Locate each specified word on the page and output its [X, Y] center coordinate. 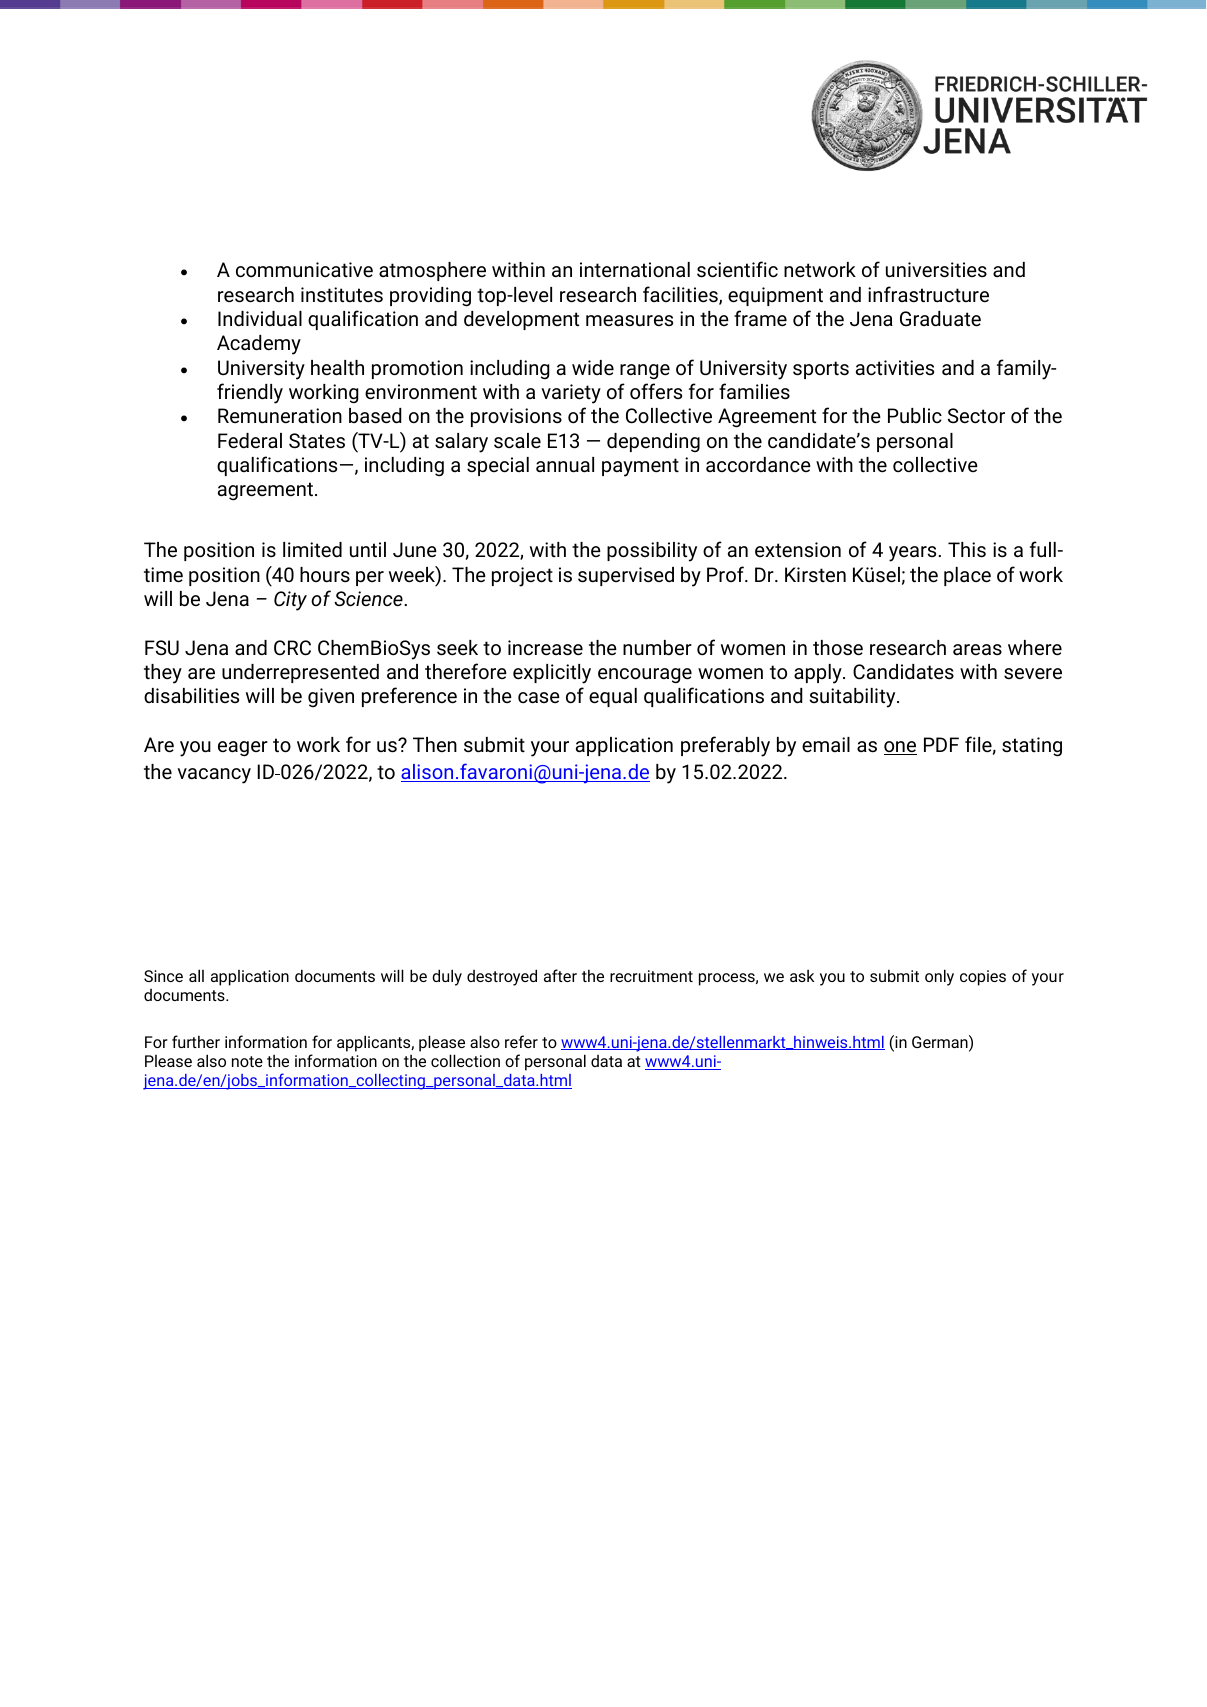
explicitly [552, 674]
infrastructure [928, 294]
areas [977, 650]
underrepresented [300, 673]
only [939, 977]
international [635, 270]
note [247, 1061]
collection [465, 1060]
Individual [260, 319]
